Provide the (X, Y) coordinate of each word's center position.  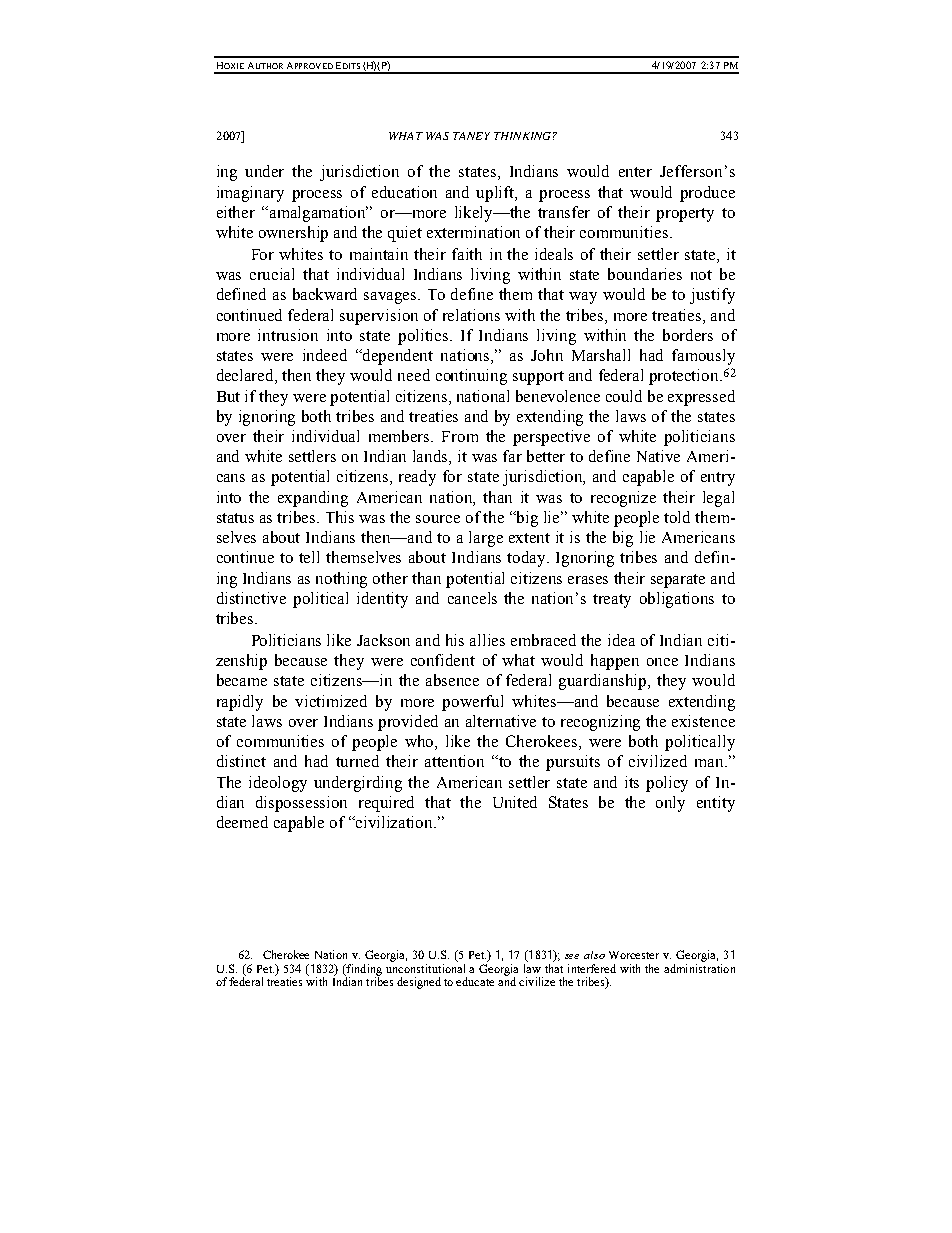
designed (419, 983)
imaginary (250, 194)
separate (678, 581)
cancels (472, 598)
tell (309, 557)
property (685, 215)
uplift (496, 194)
